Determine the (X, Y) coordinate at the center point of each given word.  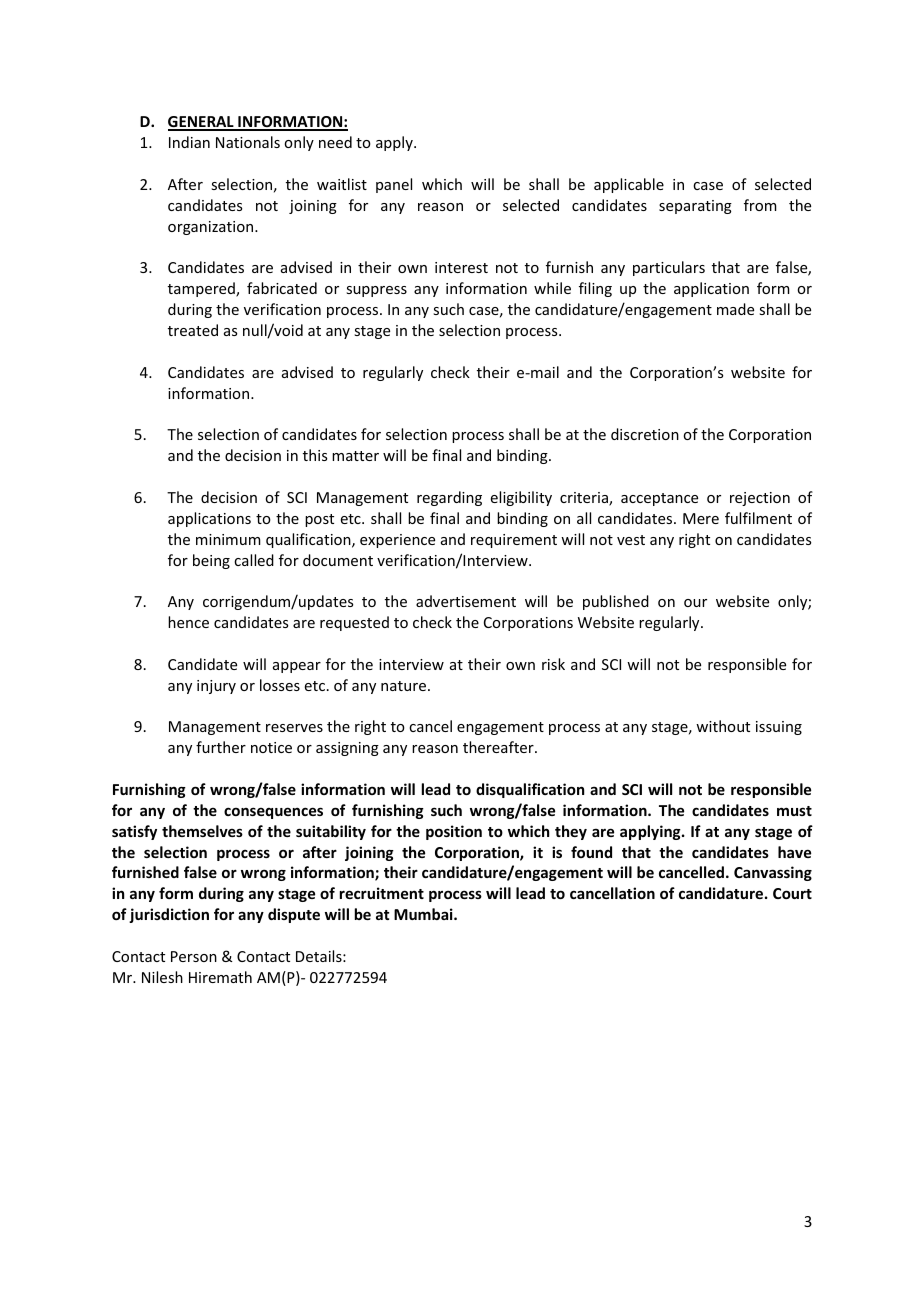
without (723, 726)
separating (695, 207)
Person (194, 956)
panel (394, 185)
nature (405, 686)
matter (355, 456)
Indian (189, 142)
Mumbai (424, 914)
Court (792, 893)
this (315, 455)
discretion (645, 434)
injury (216, 687)
